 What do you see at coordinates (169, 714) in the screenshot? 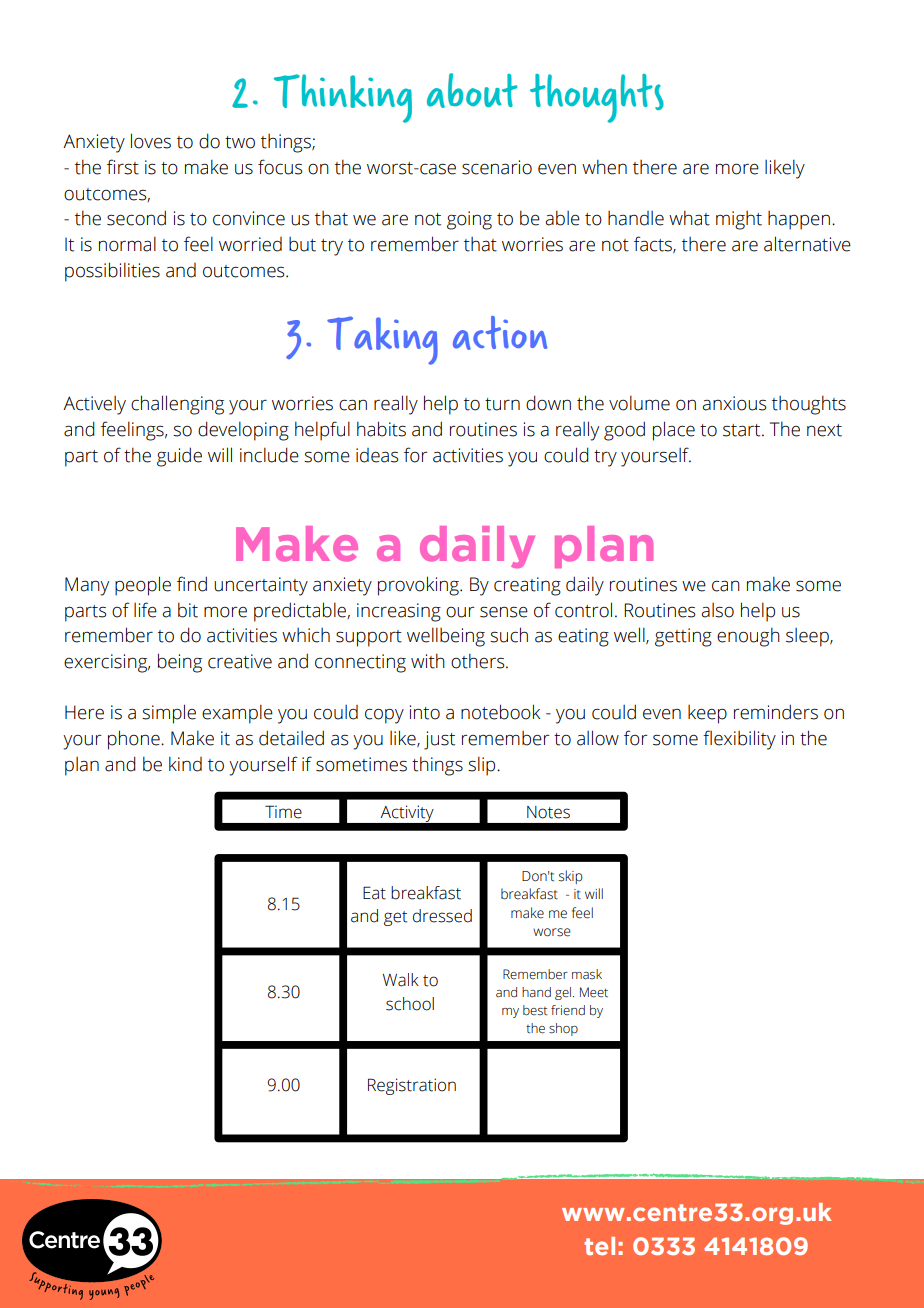
I see `simple` at bounding box center [169, 714].
